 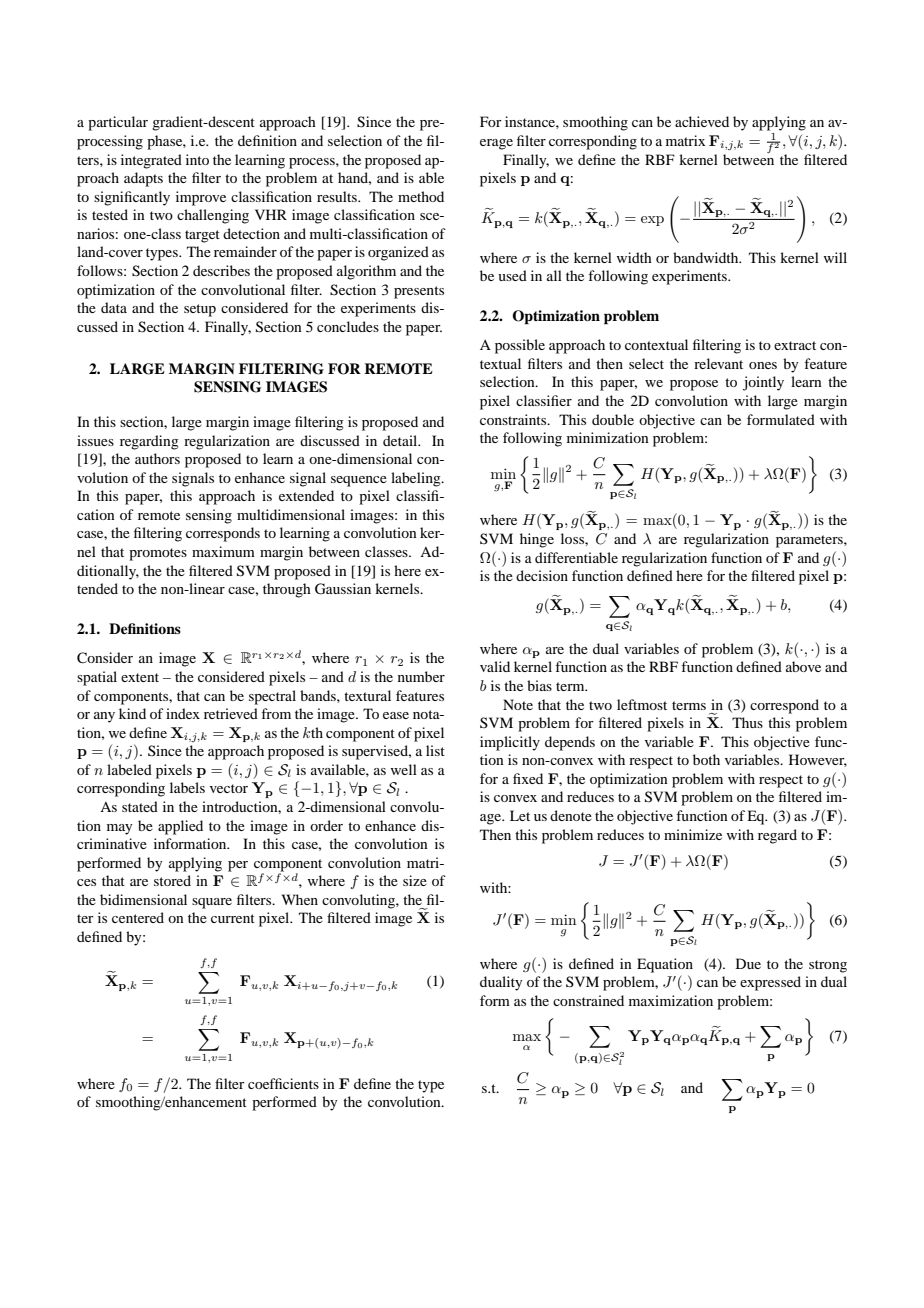 What do you see at coordinates (415, 880) in the screenshot?
I see `size` at bounding box center [415, 880].
